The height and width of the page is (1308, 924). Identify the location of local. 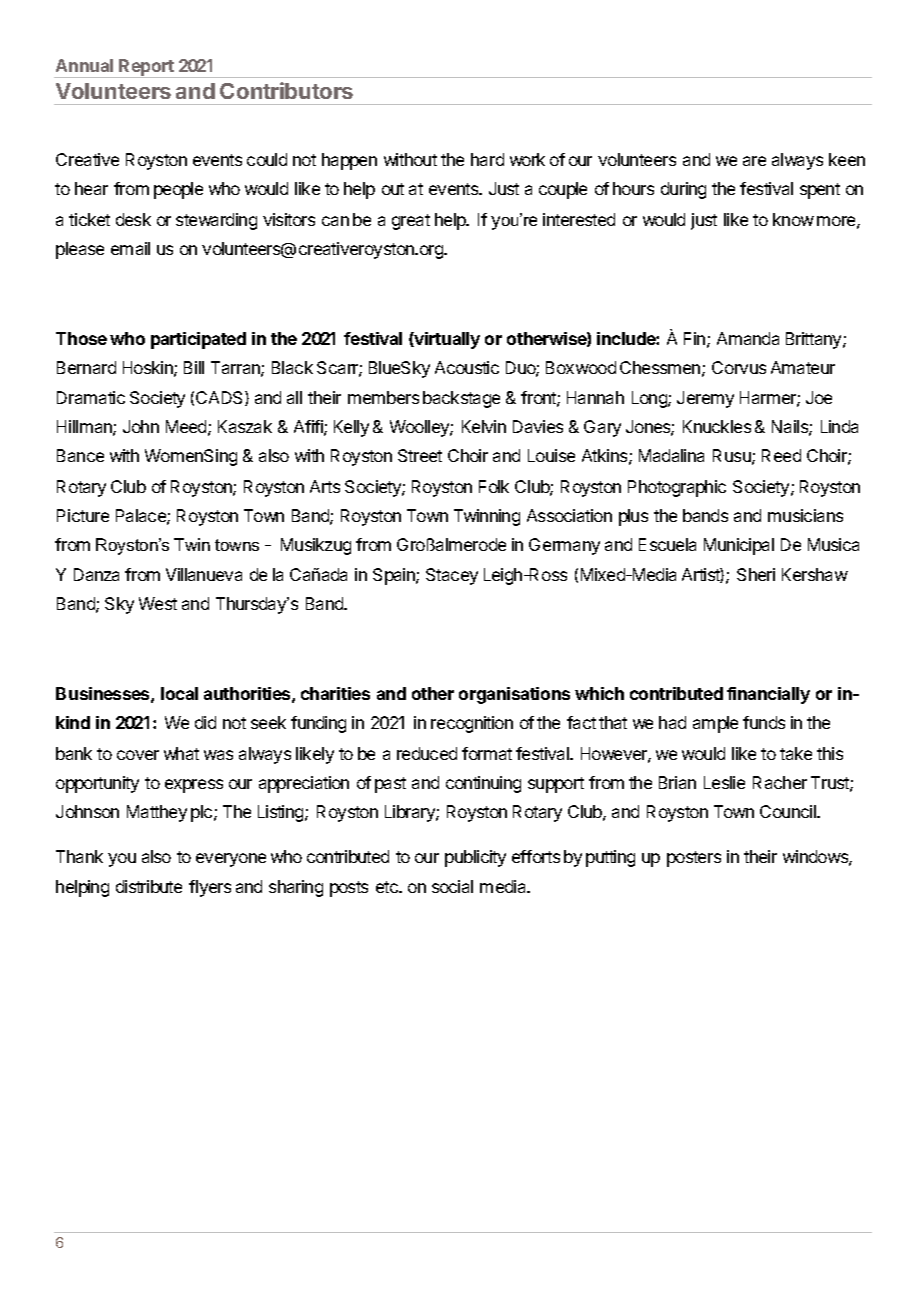
(179, 693).
